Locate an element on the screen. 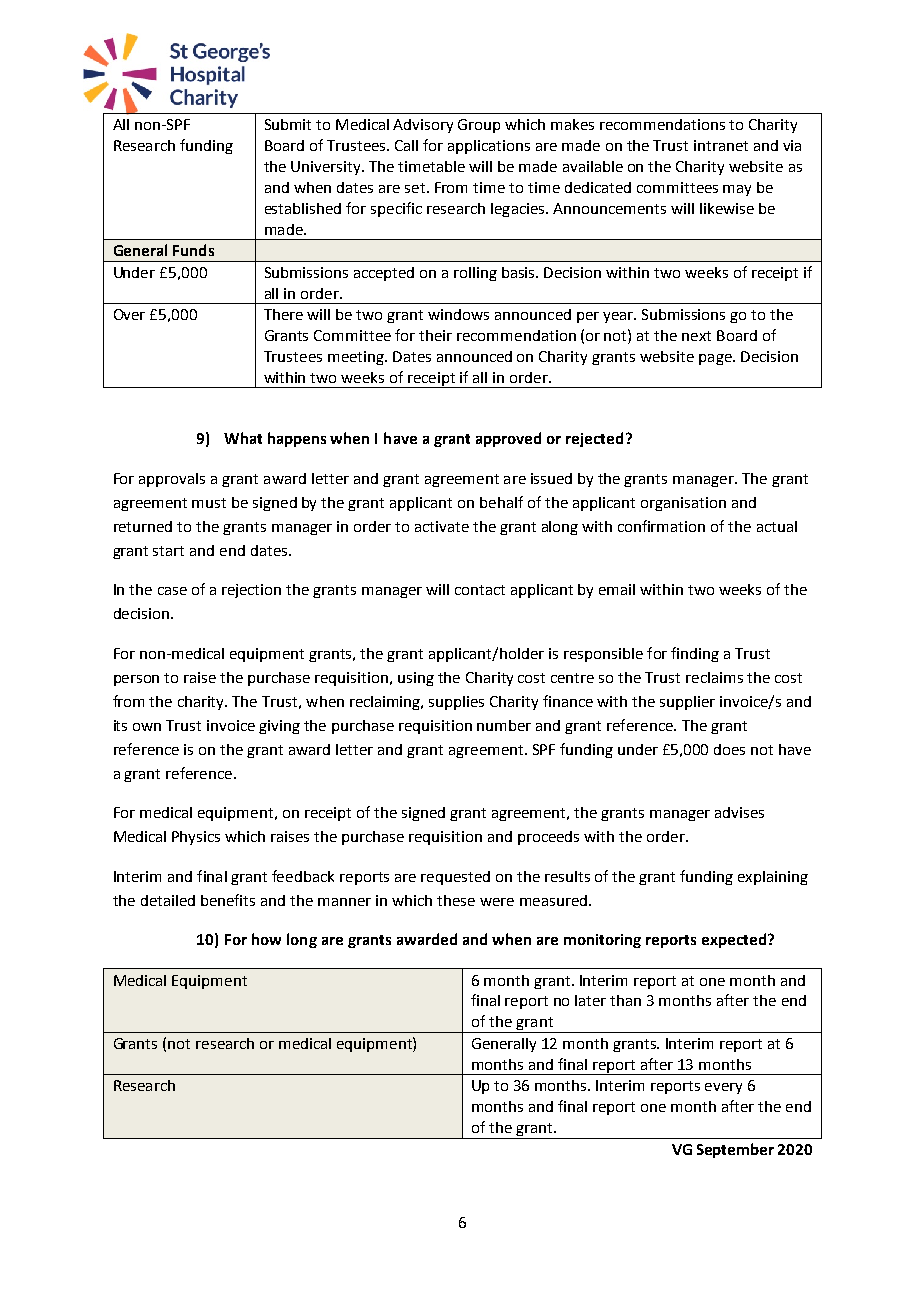 This screenshot has width=924, height=1308. behalf is located at coordinates (501, 502).
